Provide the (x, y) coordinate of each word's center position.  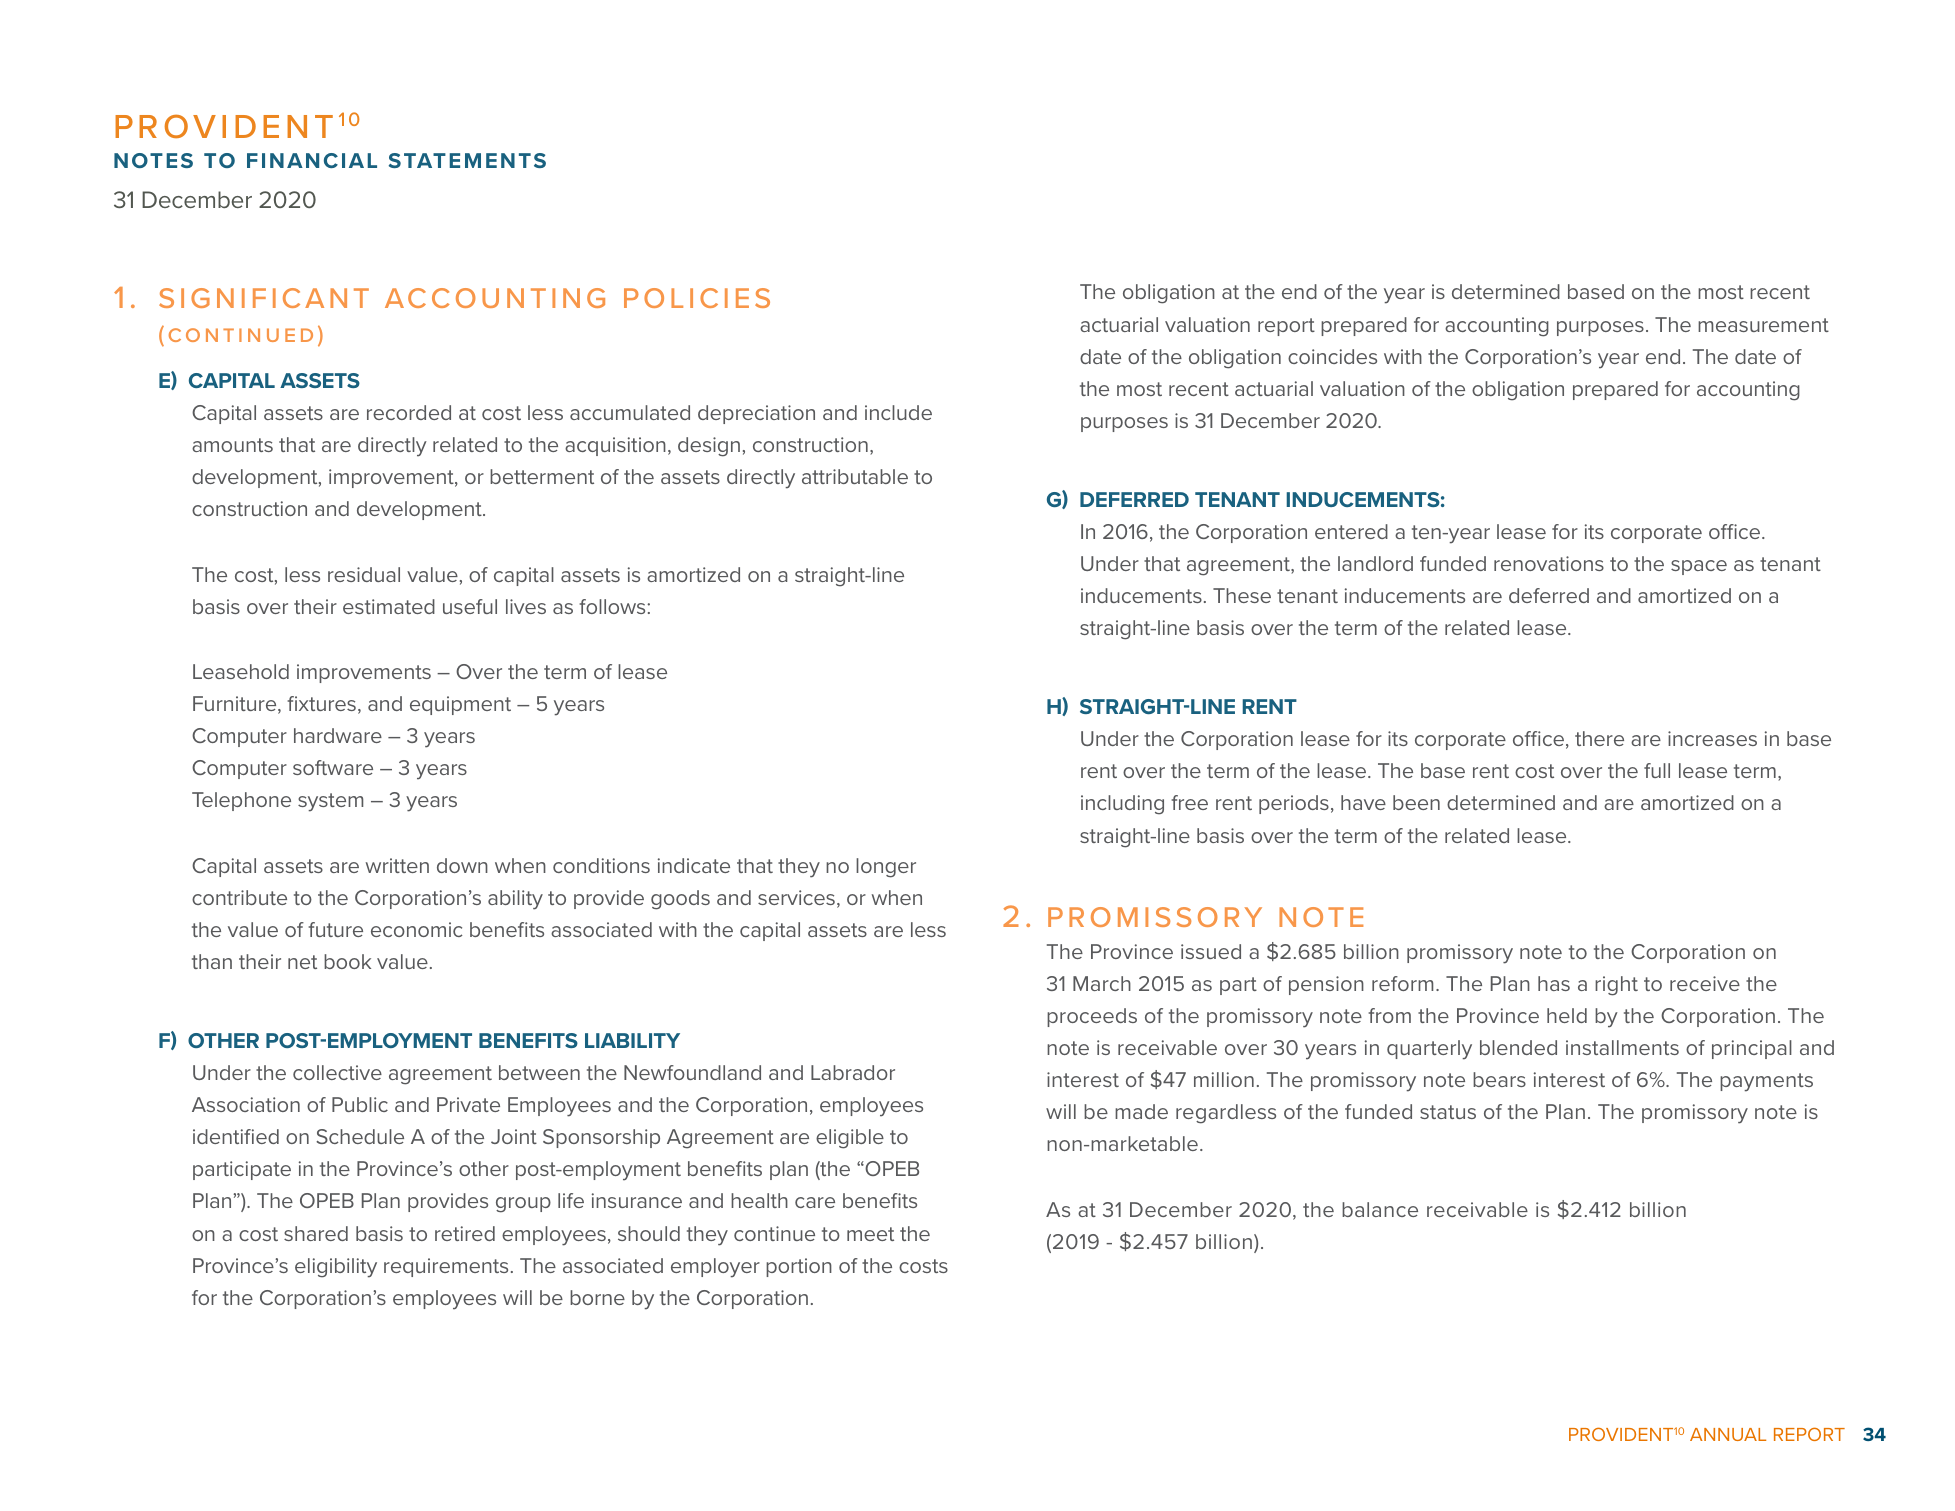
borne (597, 1297)
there (1599, 738)
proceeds (1092, 1017)
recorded (409, 412)
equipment (460, 705)
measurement (1763, 325)
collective (337, 1072)
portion (799, 1267)
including (1122, 805)
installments (1622, 1047)
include (898, 412)
